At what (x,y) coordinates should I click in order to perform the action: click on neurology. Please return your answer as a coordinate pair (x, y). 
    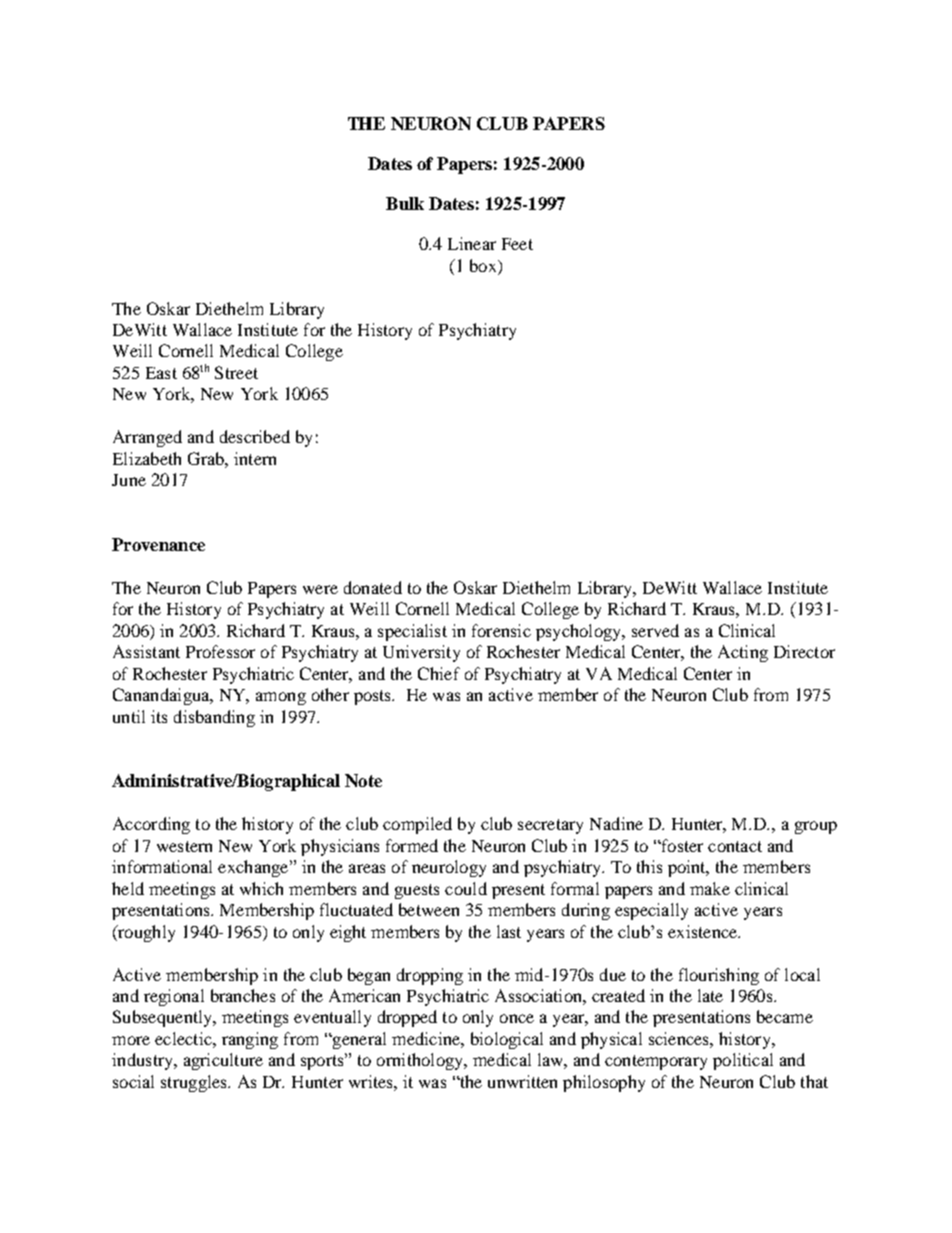
    Looking at the image, I should click on (449, 868).
